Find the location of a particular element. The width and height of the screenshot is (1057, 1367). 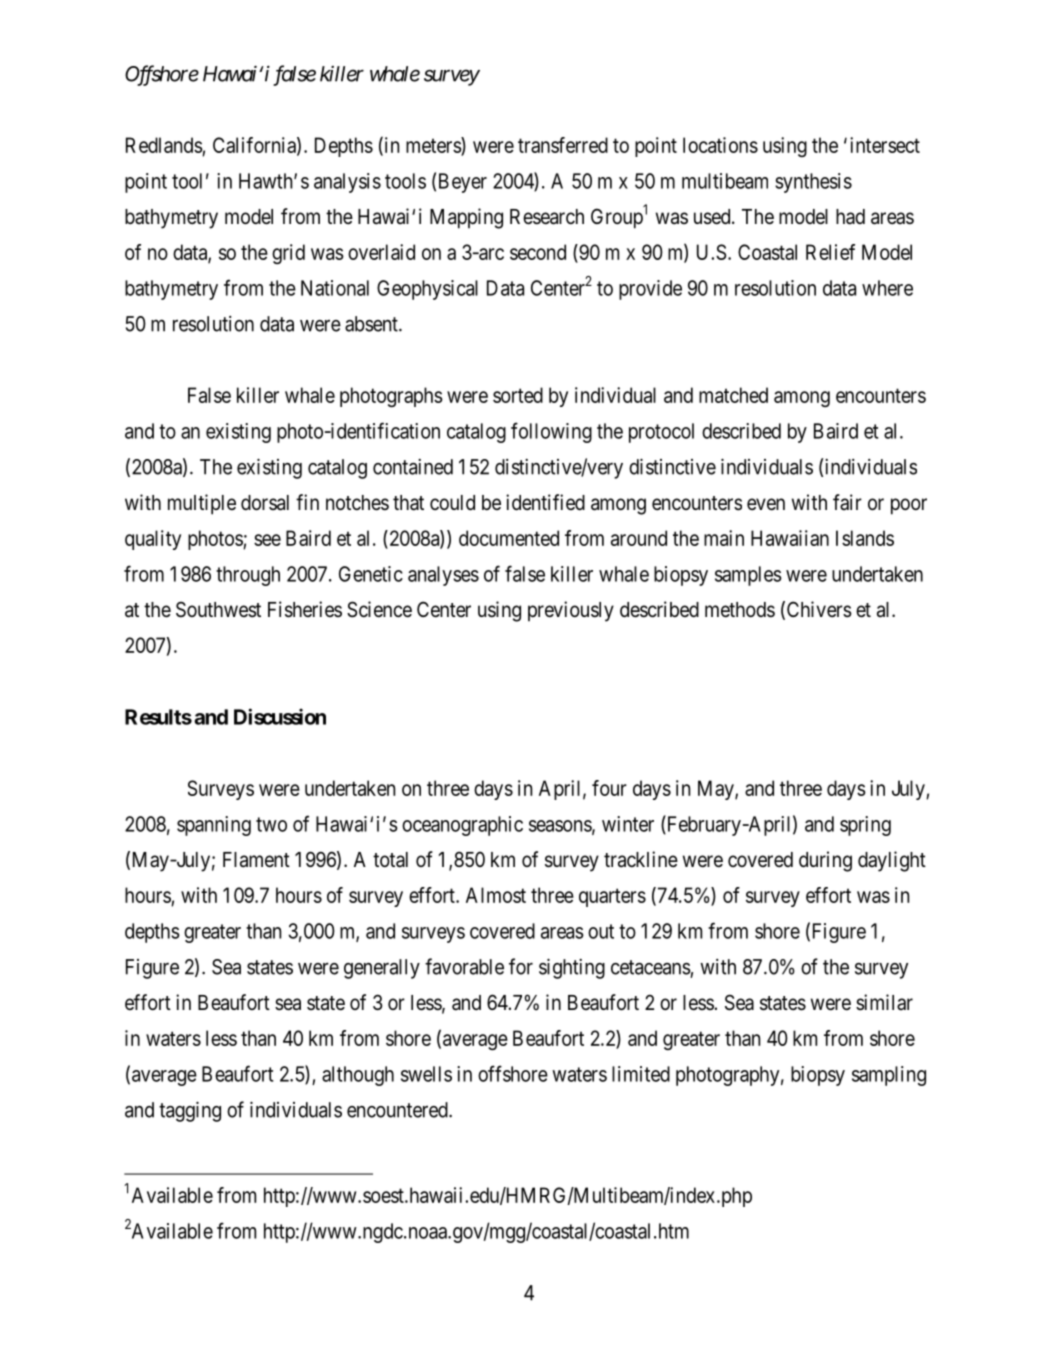

synthesis is located at coordinates (813, 183).
